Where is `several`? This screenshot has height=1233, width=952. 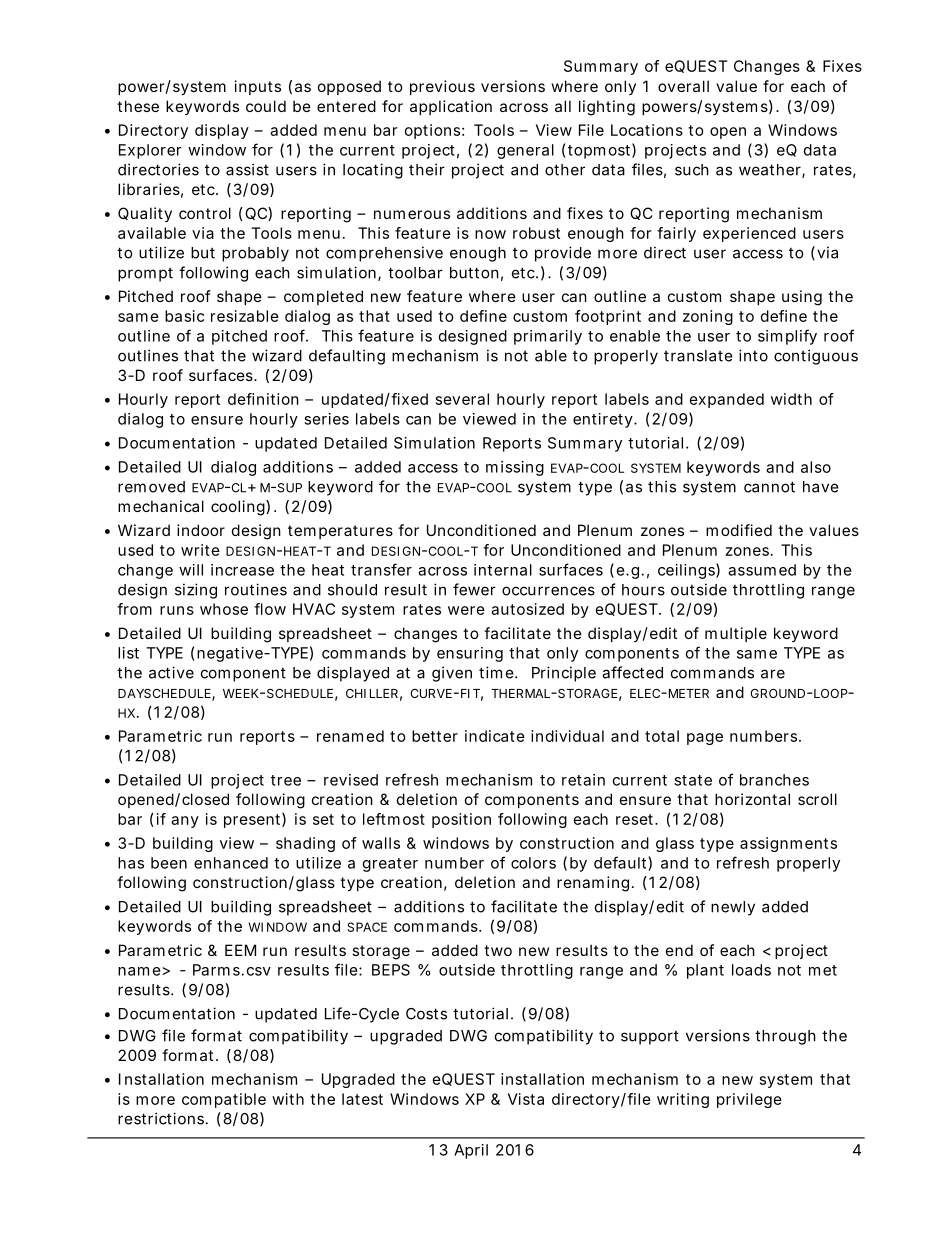 several is located at coordinates (462, 399).
